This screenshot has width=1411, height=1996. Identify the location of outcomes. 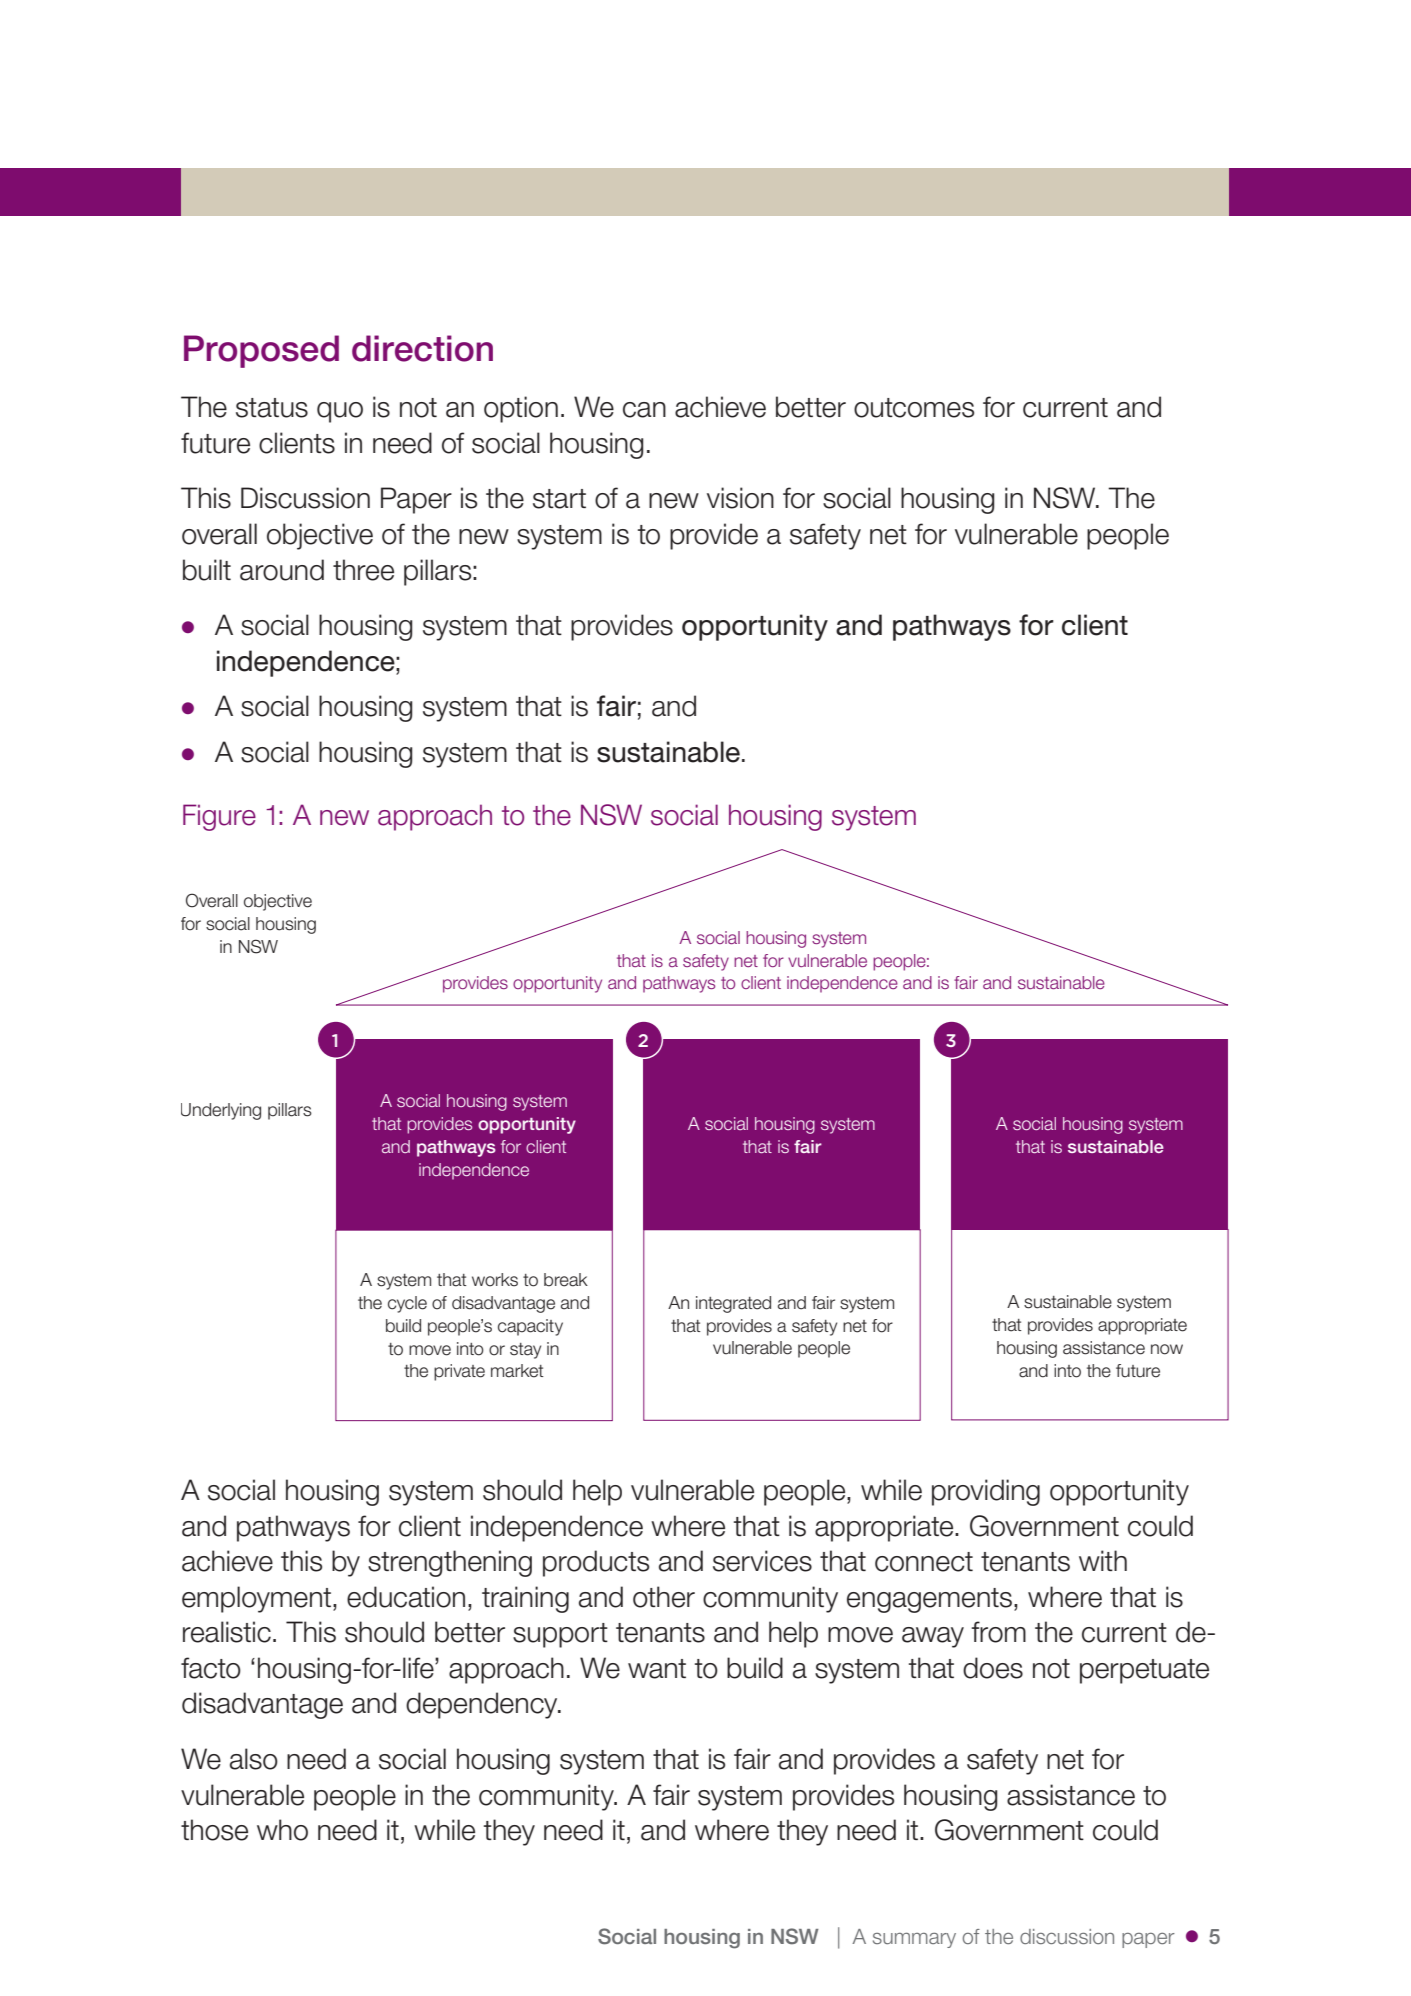
(914, 408).
